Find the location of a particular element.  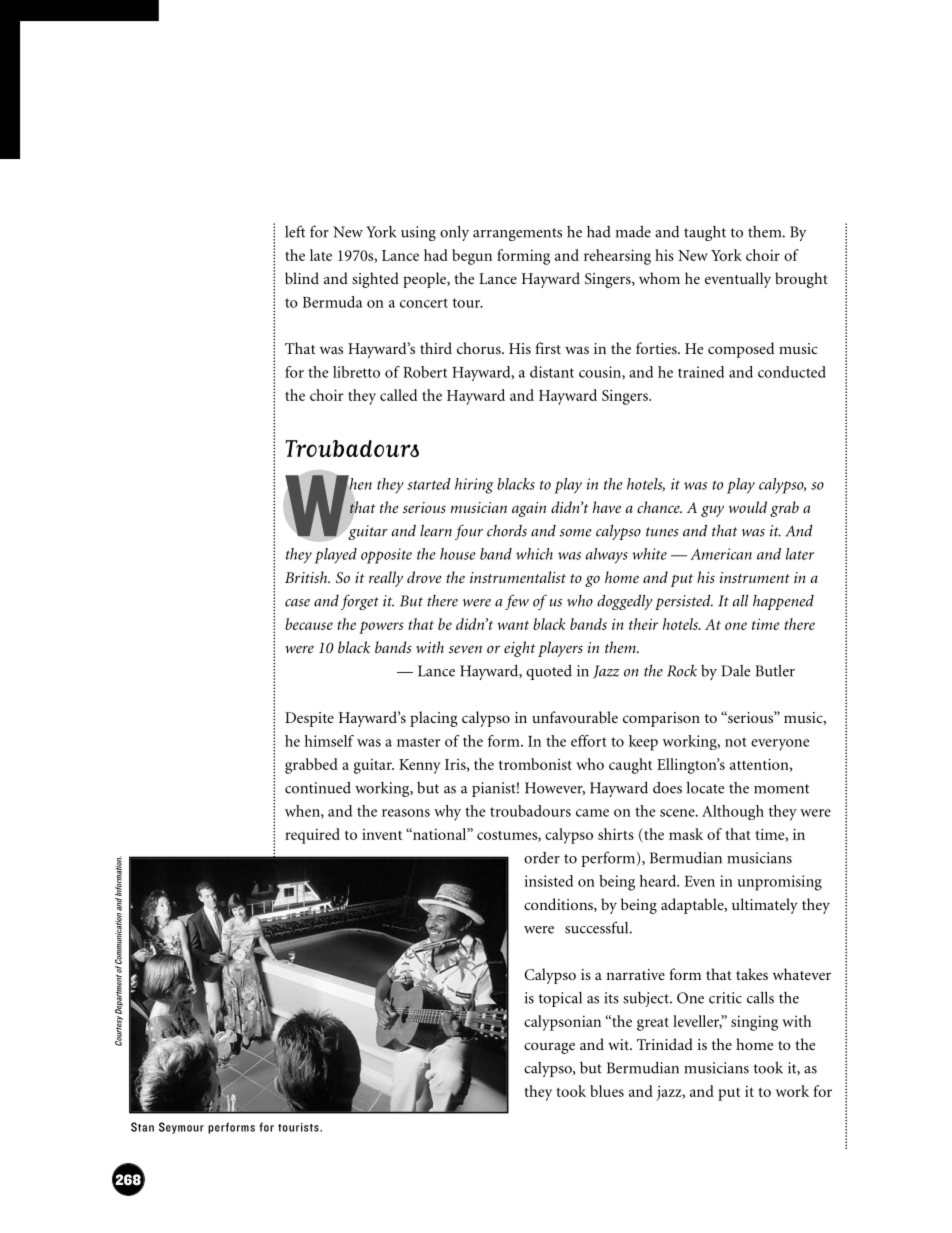

Seymour is located at coordinates (181, 1128).
